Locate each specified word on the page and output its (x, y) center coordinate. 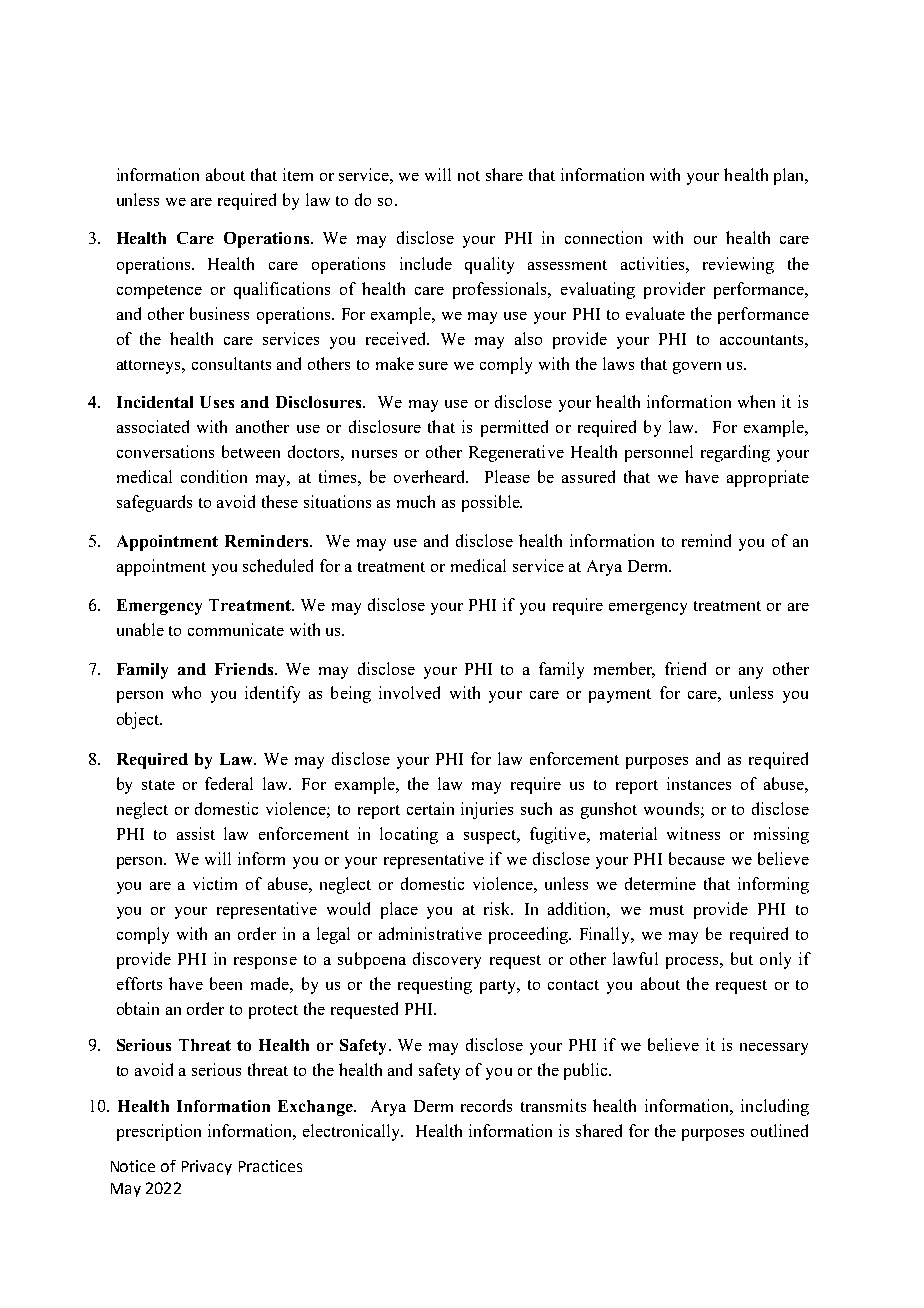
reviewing (738, 265)
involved (409, 692)
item (298, 174)
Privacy (207, 1167)
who (186, 692)
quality (489, 265)
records (486, 1105)
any (751, 673)
